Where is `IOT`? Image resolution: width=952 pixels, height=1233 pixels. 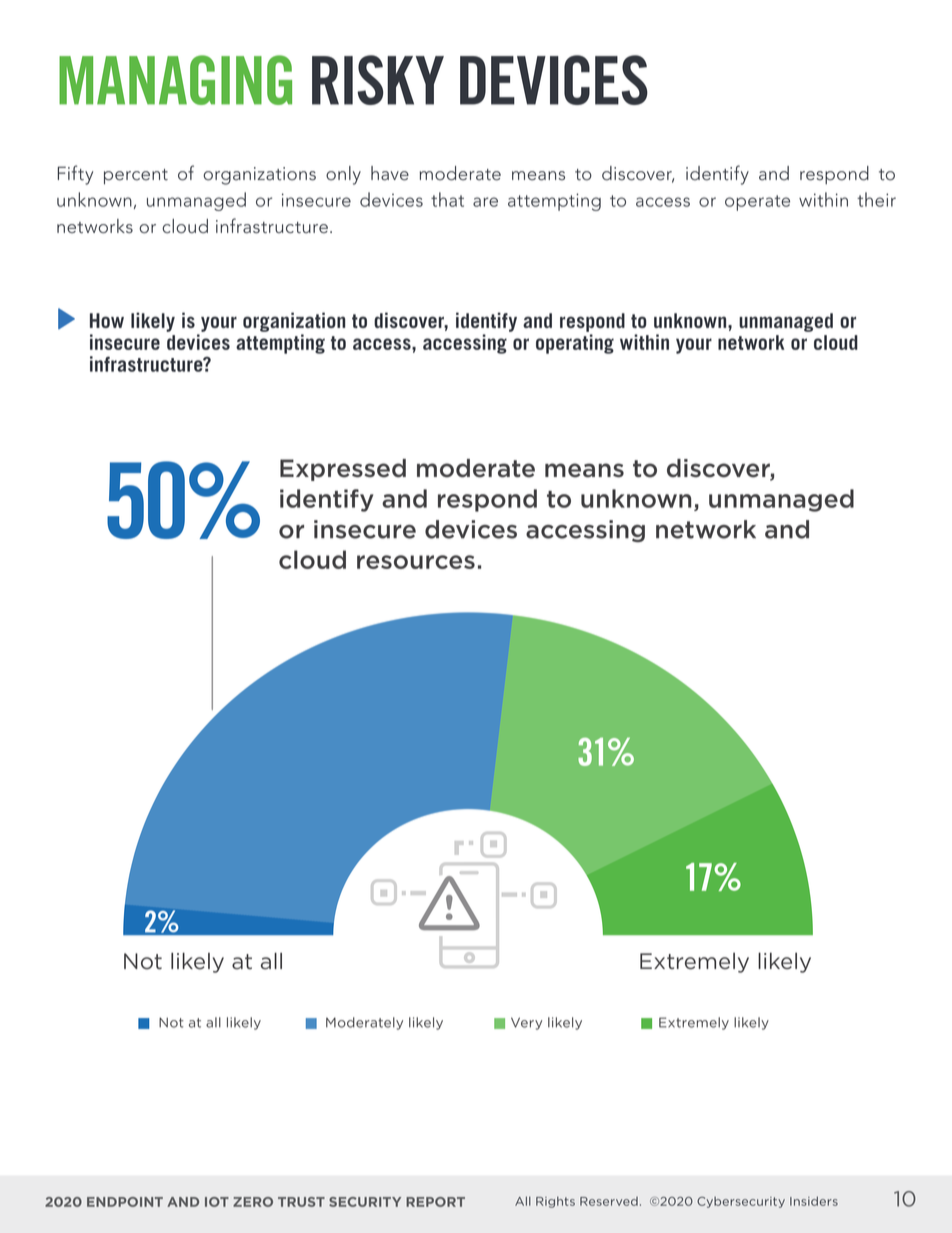 IOT is located at coordinates (217, 1202).
